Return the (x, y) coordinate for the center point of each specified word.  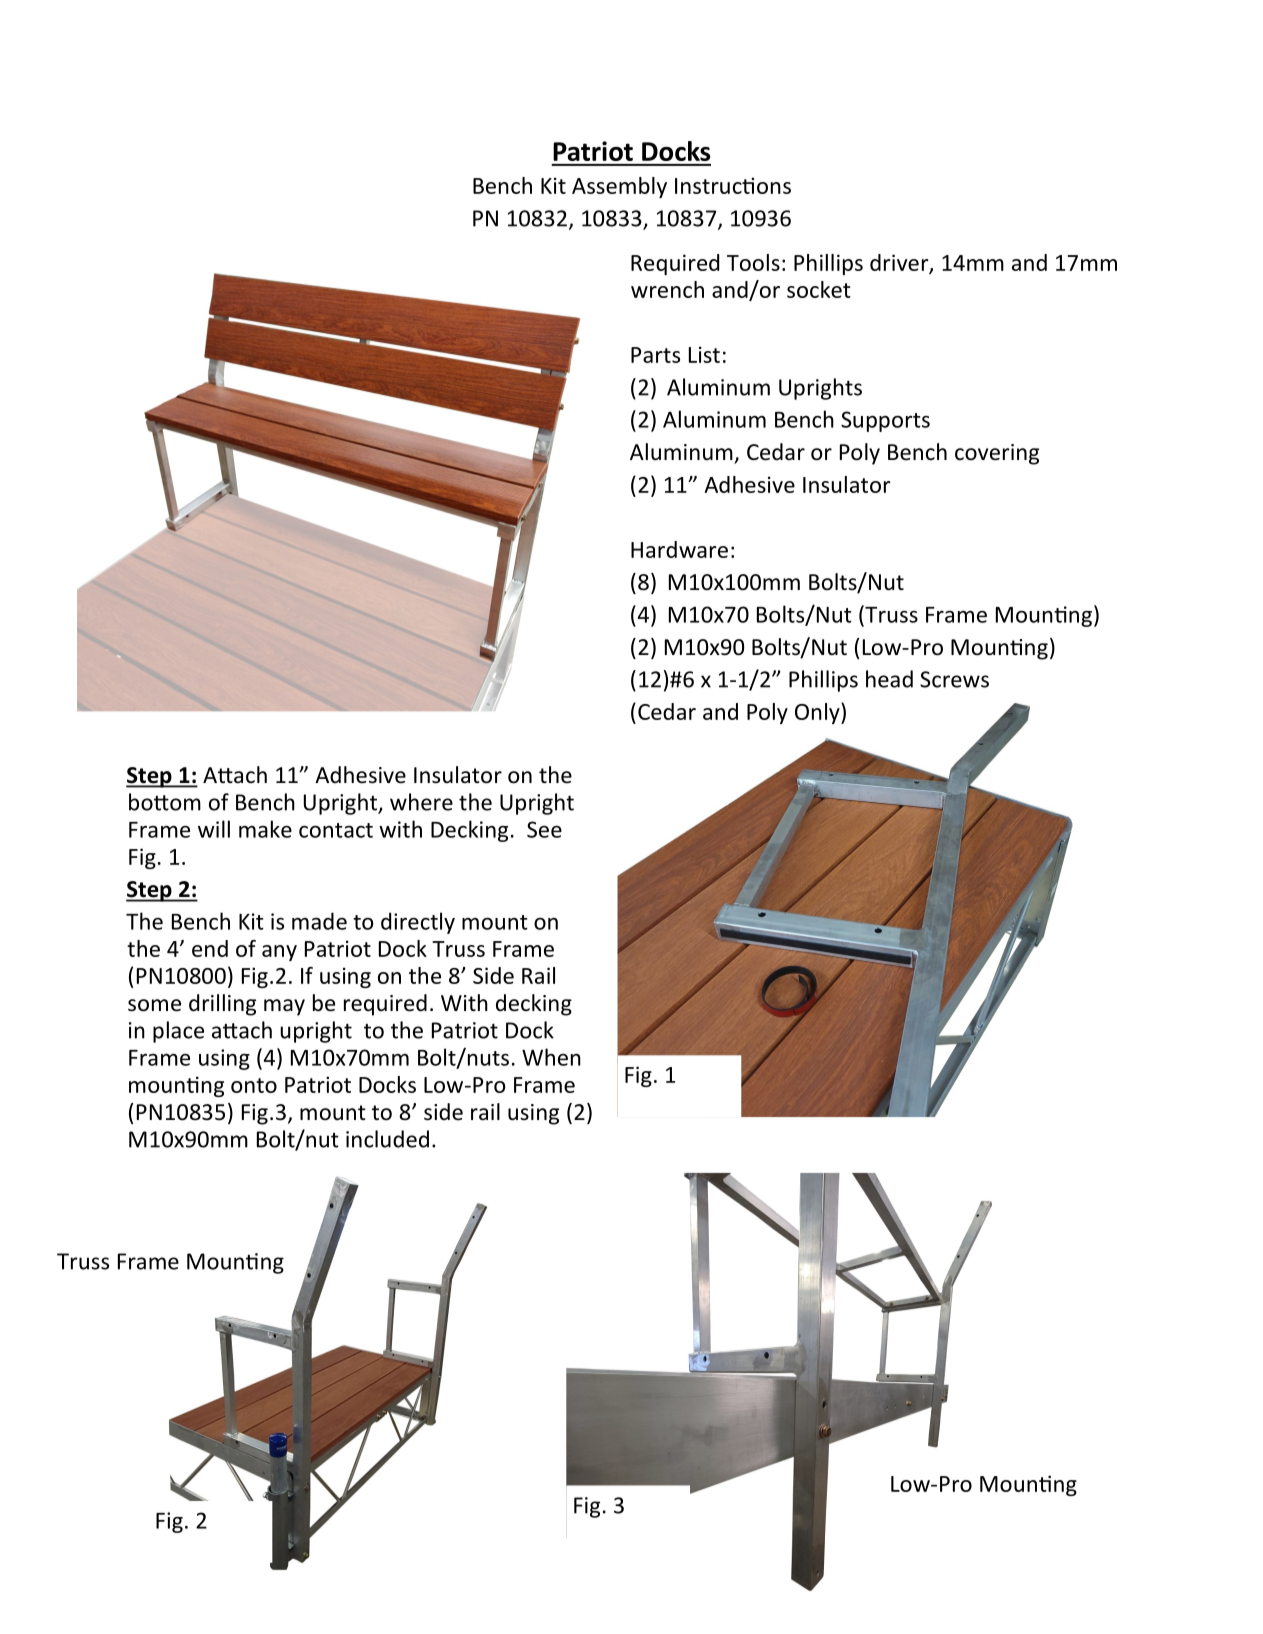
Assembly (619, 187)
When (551, 1057)
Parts (655, 355)
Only (818, 713)
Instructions (733, 185)
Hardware (679, 549)
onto (254, 1085)
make (265, 829)
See (544, 829)
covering (997, 454)
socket (819, 289)
